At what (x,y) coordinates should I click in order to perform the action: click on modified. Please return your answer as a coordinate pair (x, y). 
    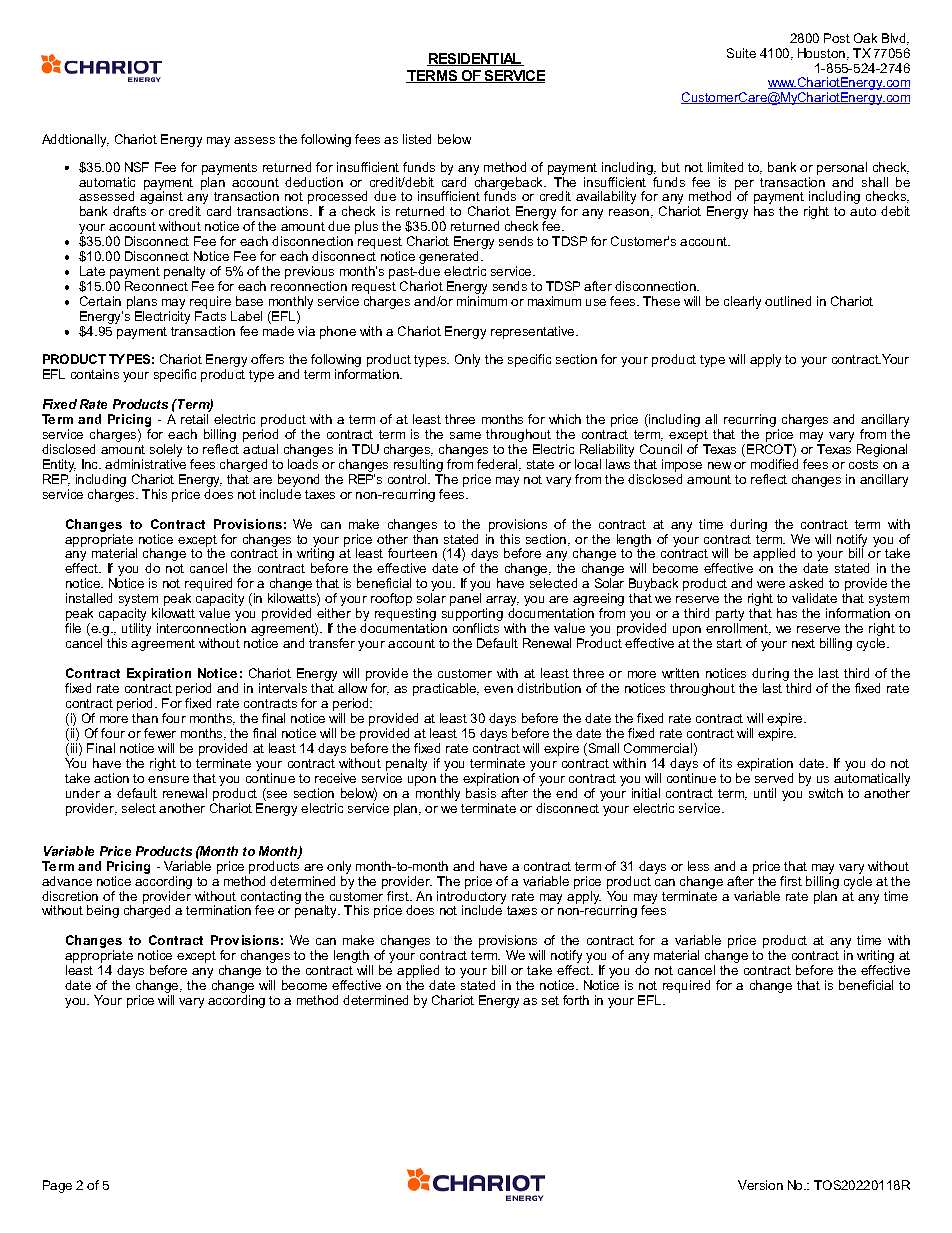
    Looking at the image, I should click on (774, 462).
